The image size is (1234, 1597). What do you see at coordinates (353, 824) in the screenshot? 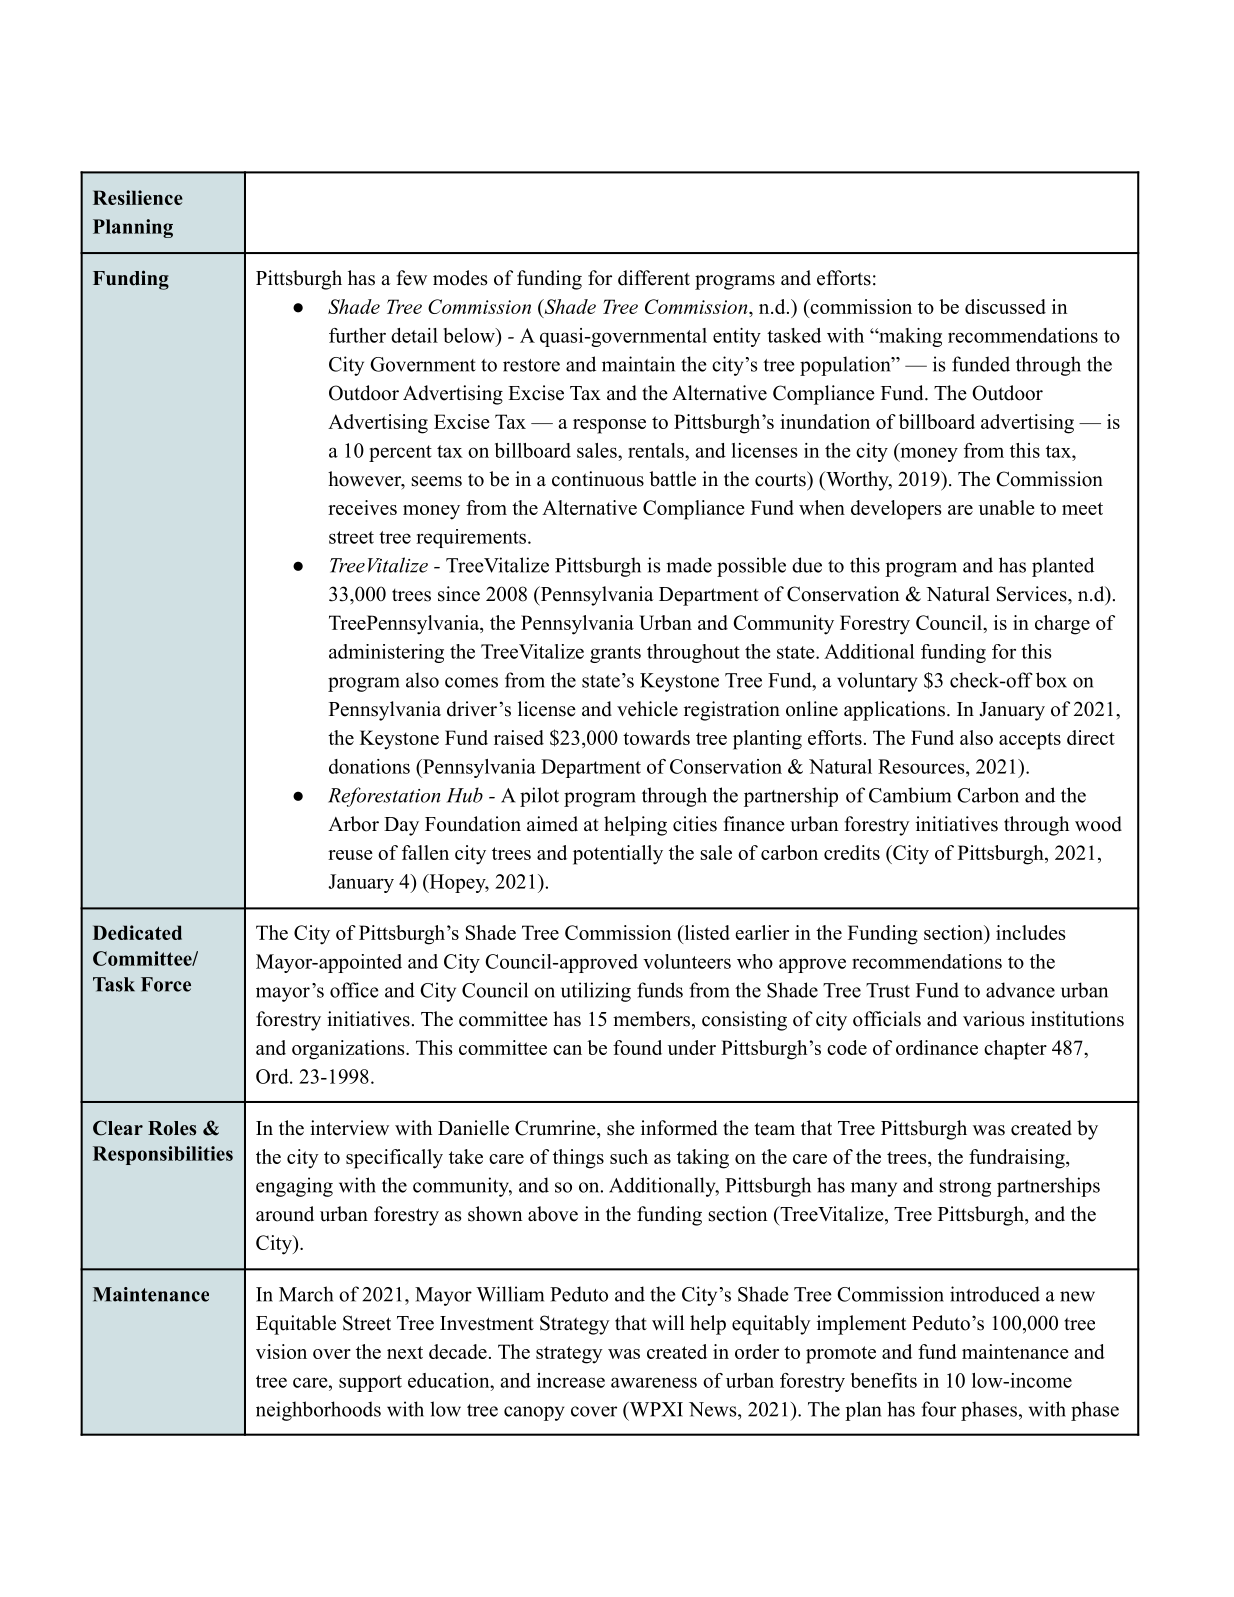
I see `Arbor` at bounding box center [353, 824].
